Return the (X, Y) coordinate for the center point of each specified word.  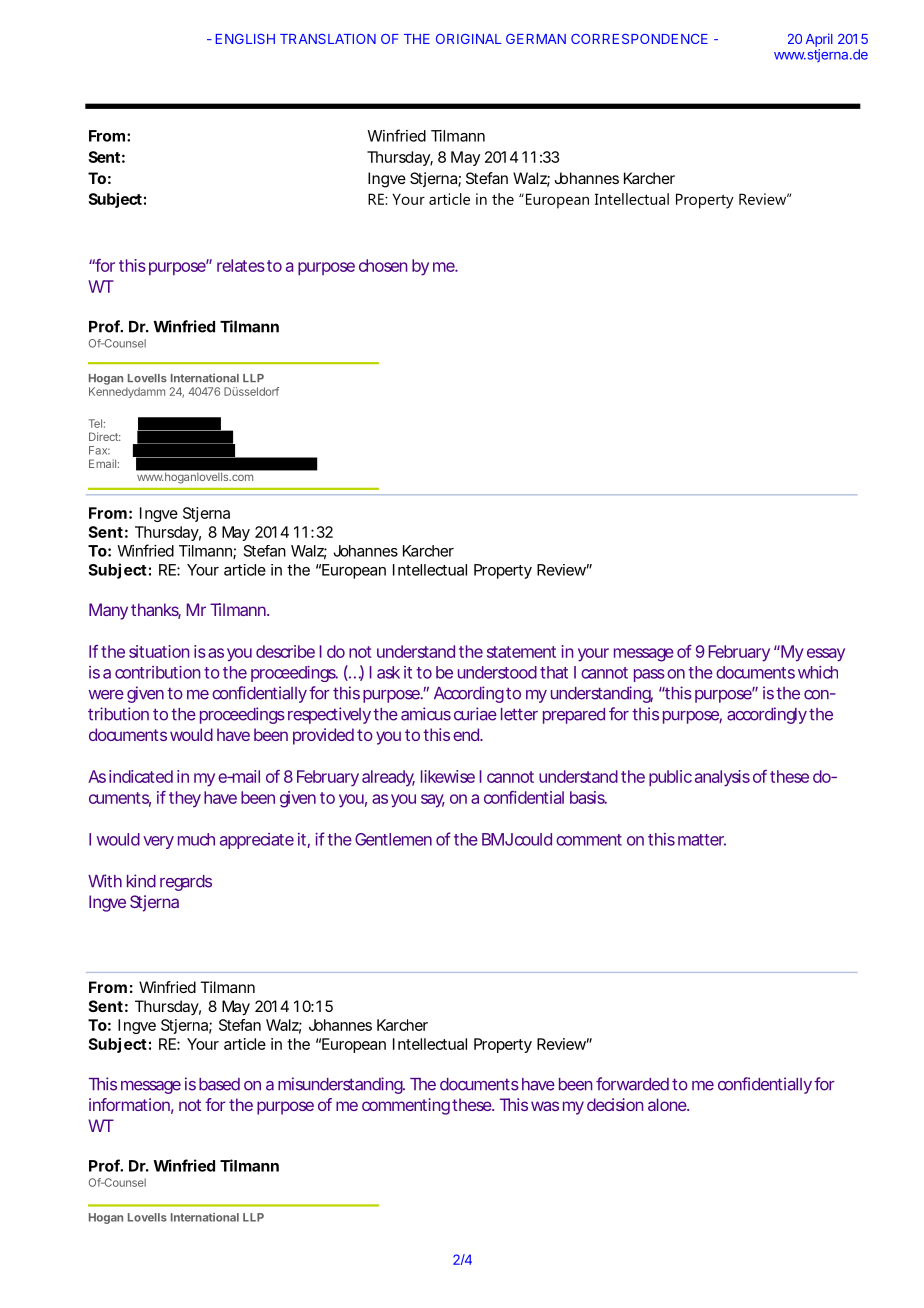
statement (521, 652)
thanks (156, 611)
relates (241, 265)
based (219, 1084)
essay (826, 655)
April (819, 40)
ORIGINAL (468, 39)
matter (702, 840)
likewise (448, 776)
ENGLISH (245, 39)
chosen (383, 265)
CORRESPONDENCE (639, 39)
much (196, 839)
